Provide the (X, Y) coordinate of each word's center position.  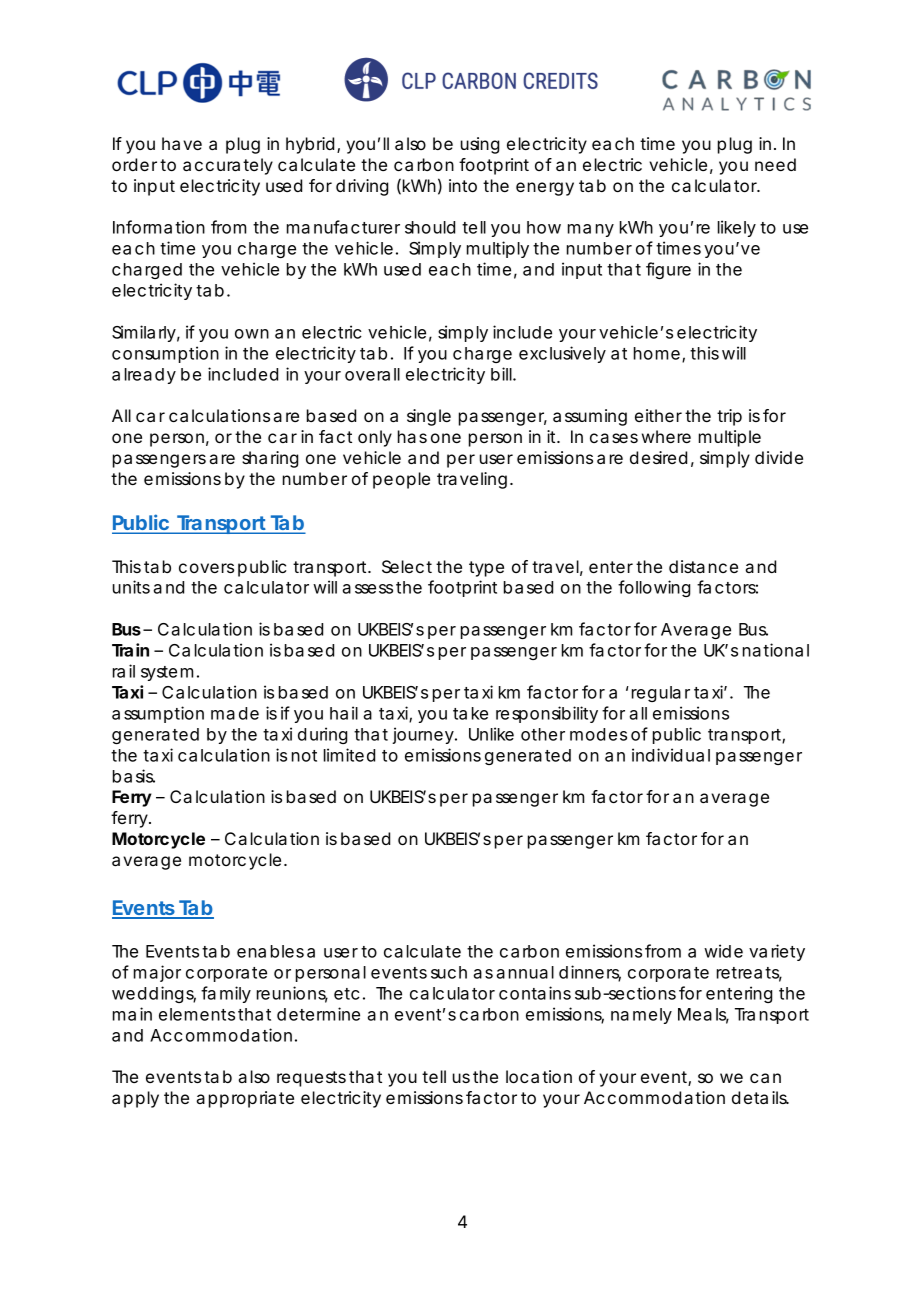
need (775, 164)
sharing (270, 459)
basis (134, 776)
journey (424, 735)
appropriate (245, 1099)
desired (658, 457)
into (463, 185)
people (401, 480)
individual (671, 755)
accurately (228, 166)
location (539, 1076)
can (765, 1078)
